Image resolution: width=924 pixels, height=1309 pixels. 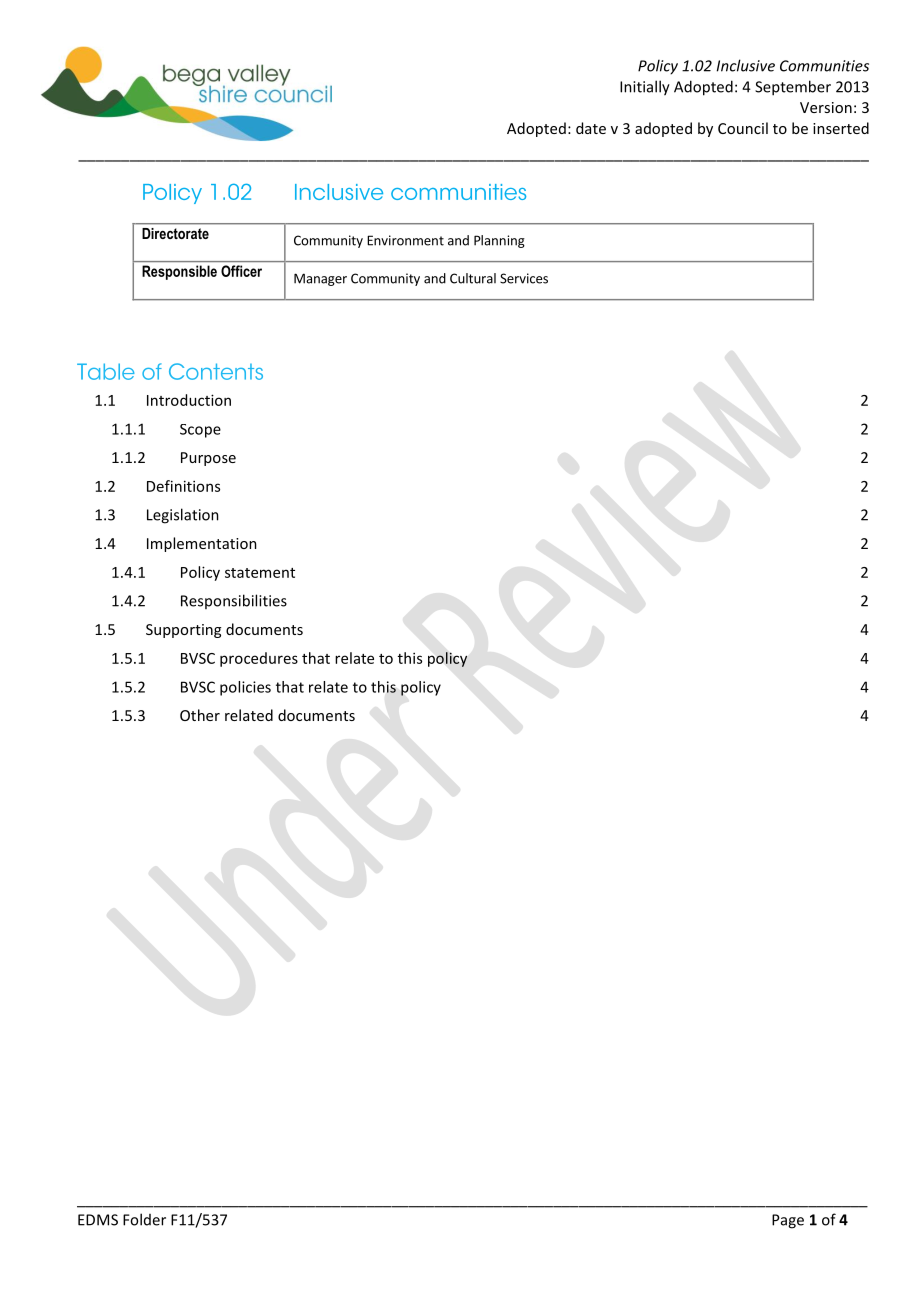 I want to click on policies, so click(x=245, y=688).
